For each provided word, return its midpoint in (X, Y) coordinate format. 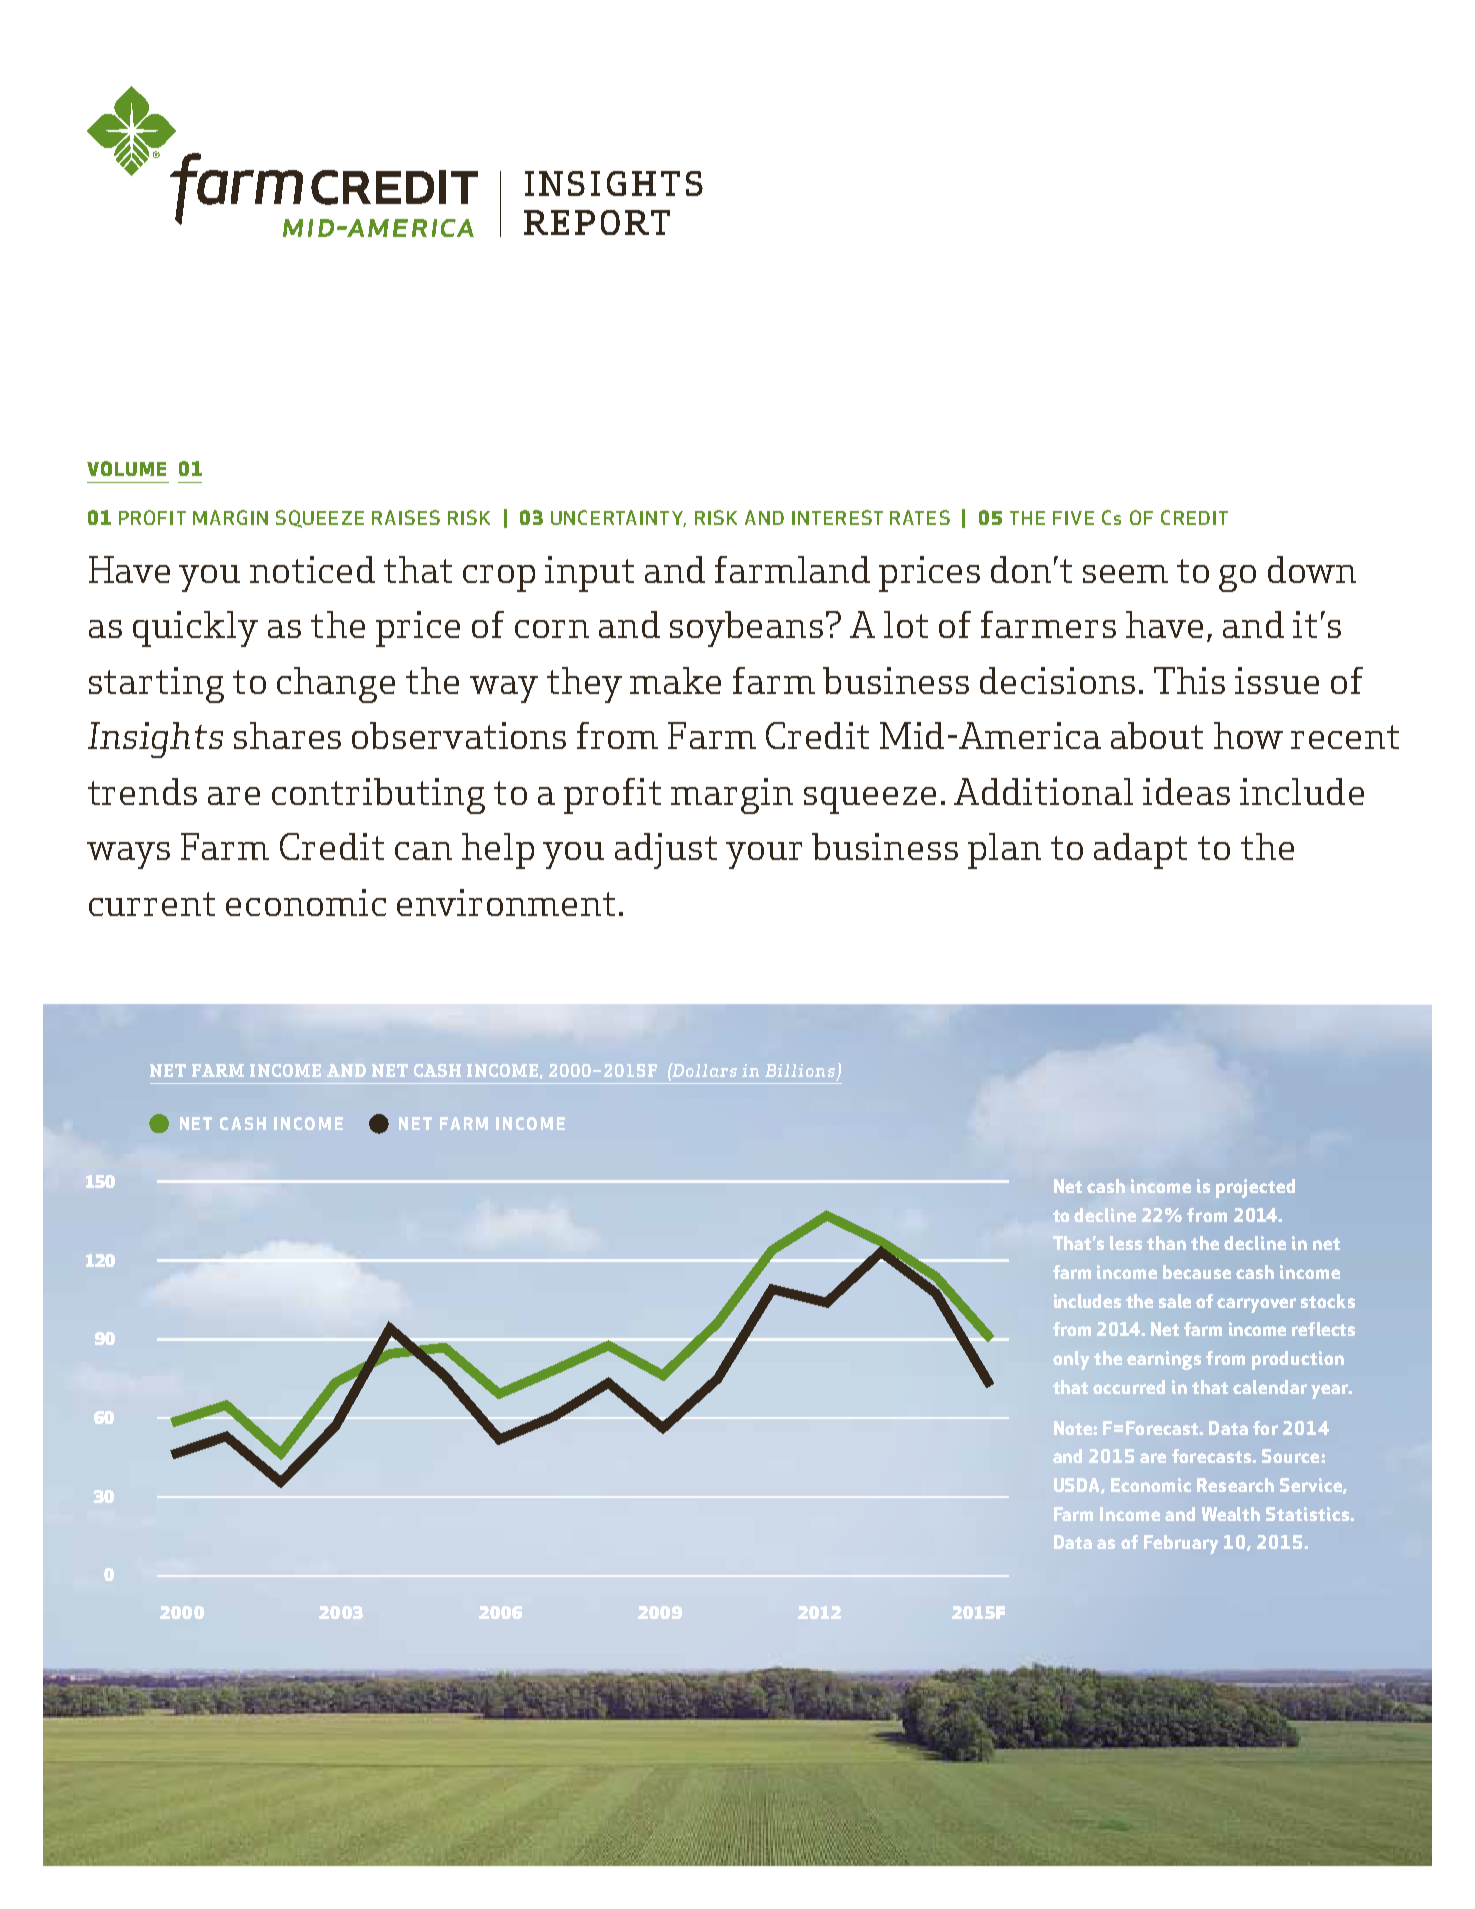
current (152, 904)
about (1157, 735)
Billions (800, 1070)
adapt (1140, 851)
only (1071, 1360)
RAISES (406, 517)
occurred (1129, 1387)
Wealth (1231, 1514)
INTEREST (837, 517)
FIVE (1073, 518)
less (1126, 1243)
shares (287, 735)
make (675, 680)
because (1197, 1272)
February (1181, 1544)
